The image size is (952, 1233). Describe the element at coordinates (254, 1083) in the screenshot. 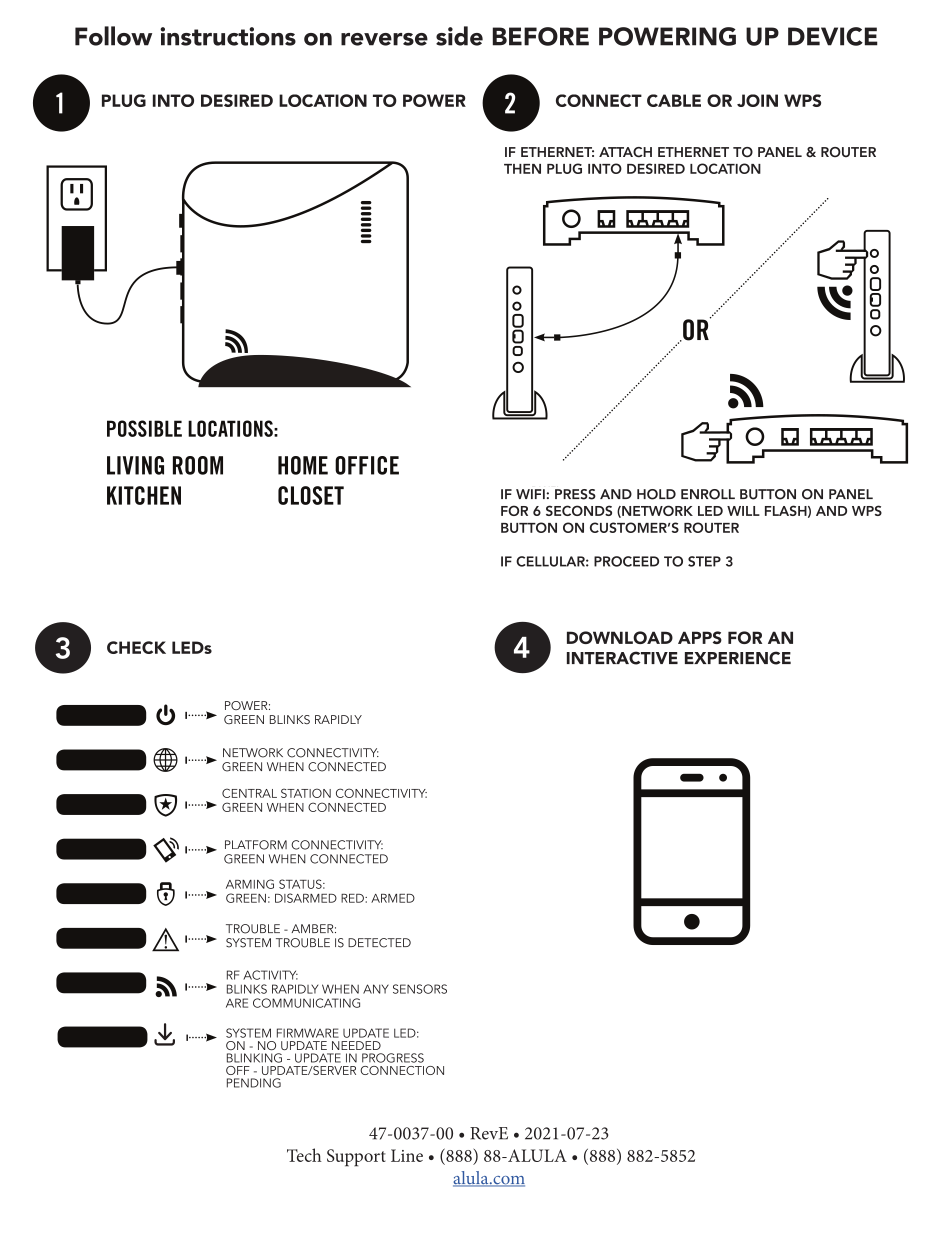

I see `PENDING` at that location.
